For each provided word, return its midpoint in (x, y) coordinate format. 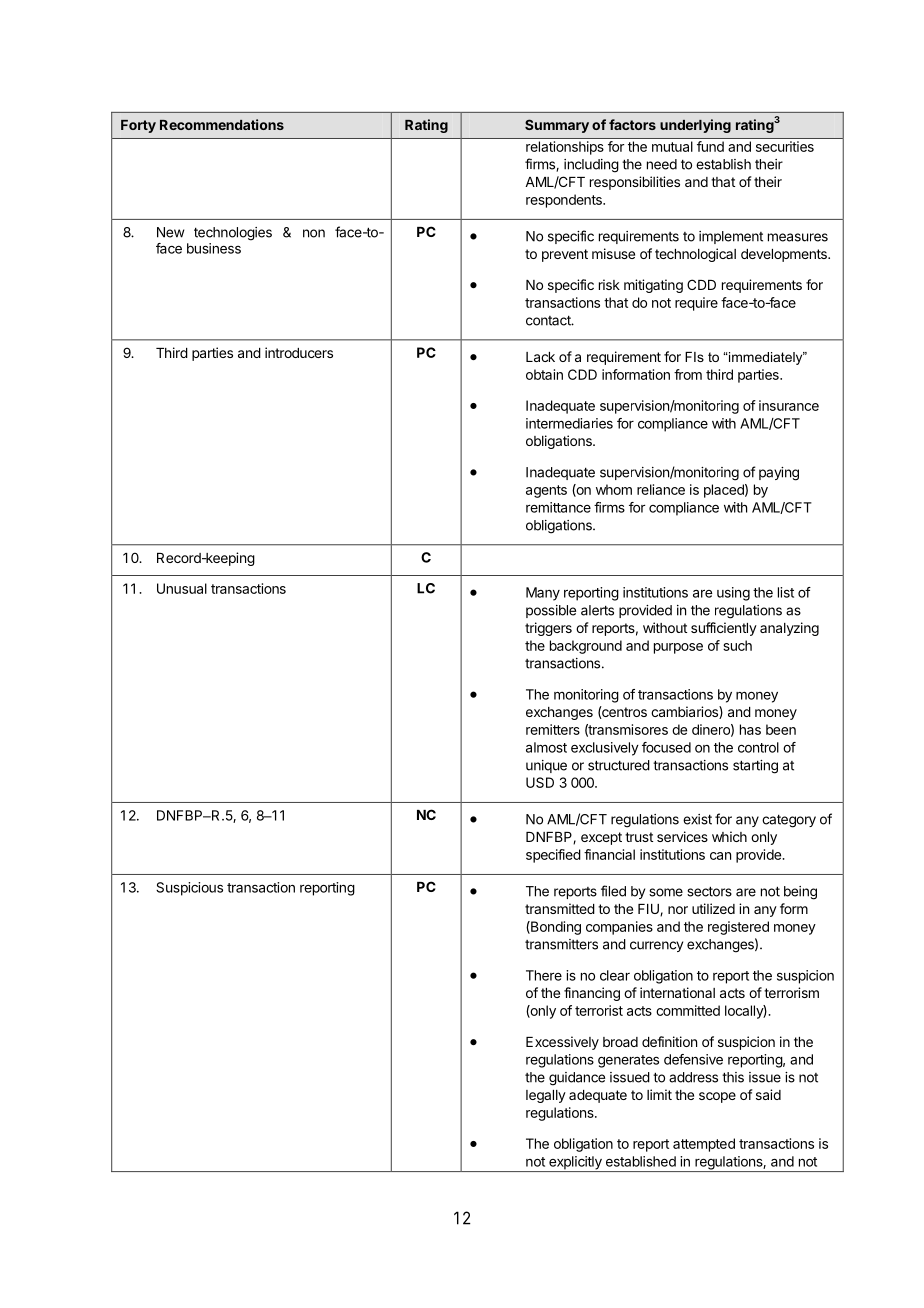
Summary (557, 126)
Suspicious (189, 889)
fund (710, 146)
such (737, 645)
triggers (548, 629)
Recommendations (222, 124)
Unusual (182, 588)
